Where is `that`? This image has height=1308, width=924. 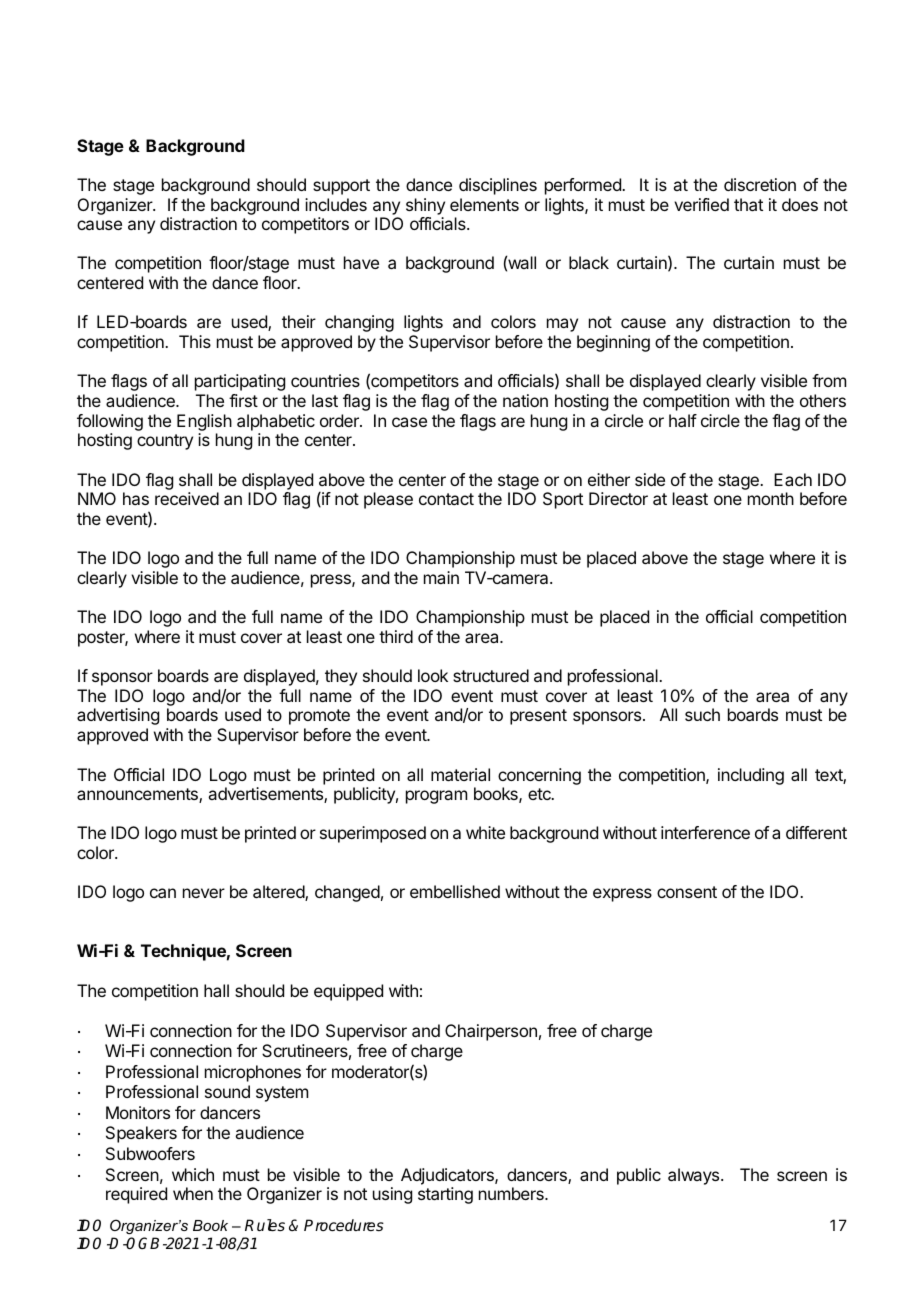 that is located at coordinates (748, 204).
